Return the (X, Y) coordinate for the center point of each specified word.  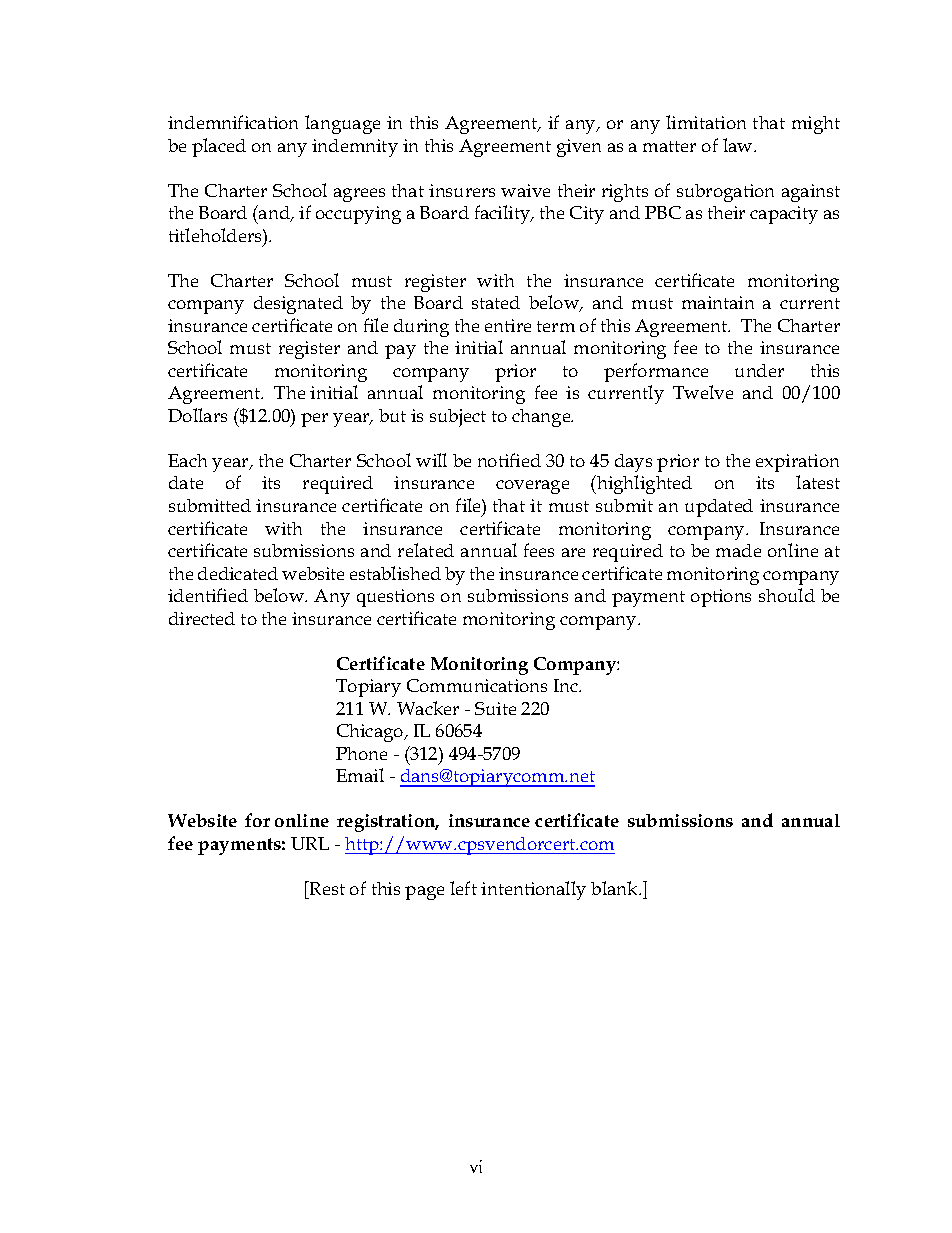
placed (219, 147)
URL (310, 843)
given (579, 148)
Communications (477, 685)
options (721, 598)
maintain (718, 302)
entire (508, 325)
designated (298, 305)
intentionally (533, 890)
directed (202, 618)
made (738, 550)
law (739, 145)
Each (187, 460)
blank (616, 888)
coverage (532, 487)
